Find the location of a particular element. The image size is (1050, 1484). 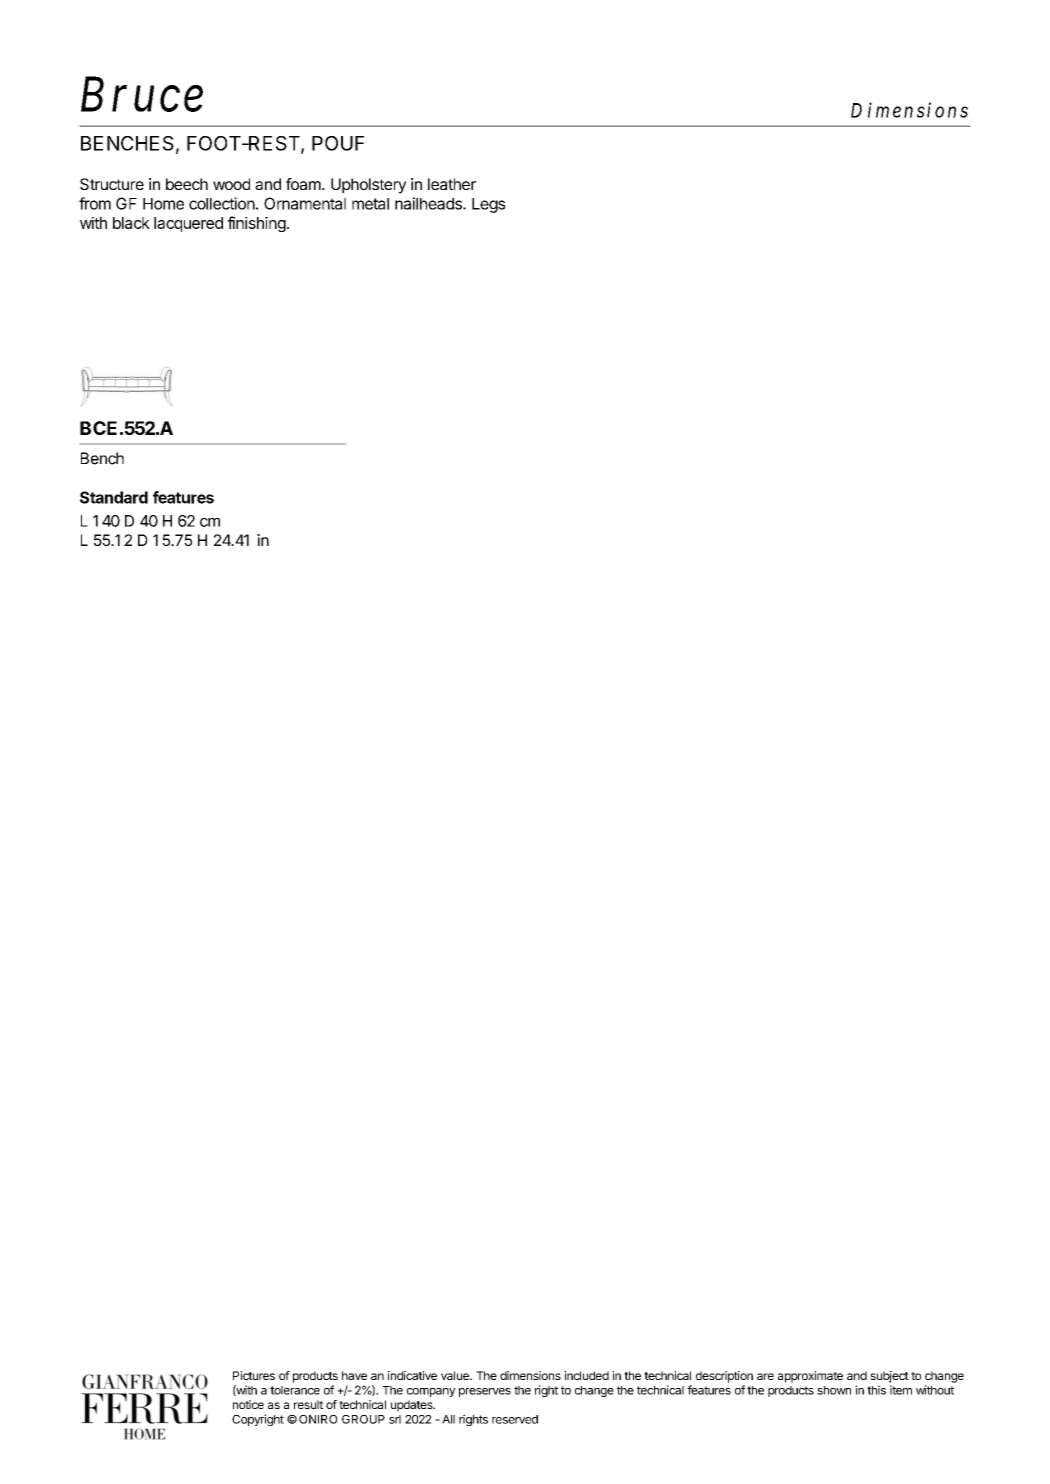

leather is located at coordinates (452, 184).
